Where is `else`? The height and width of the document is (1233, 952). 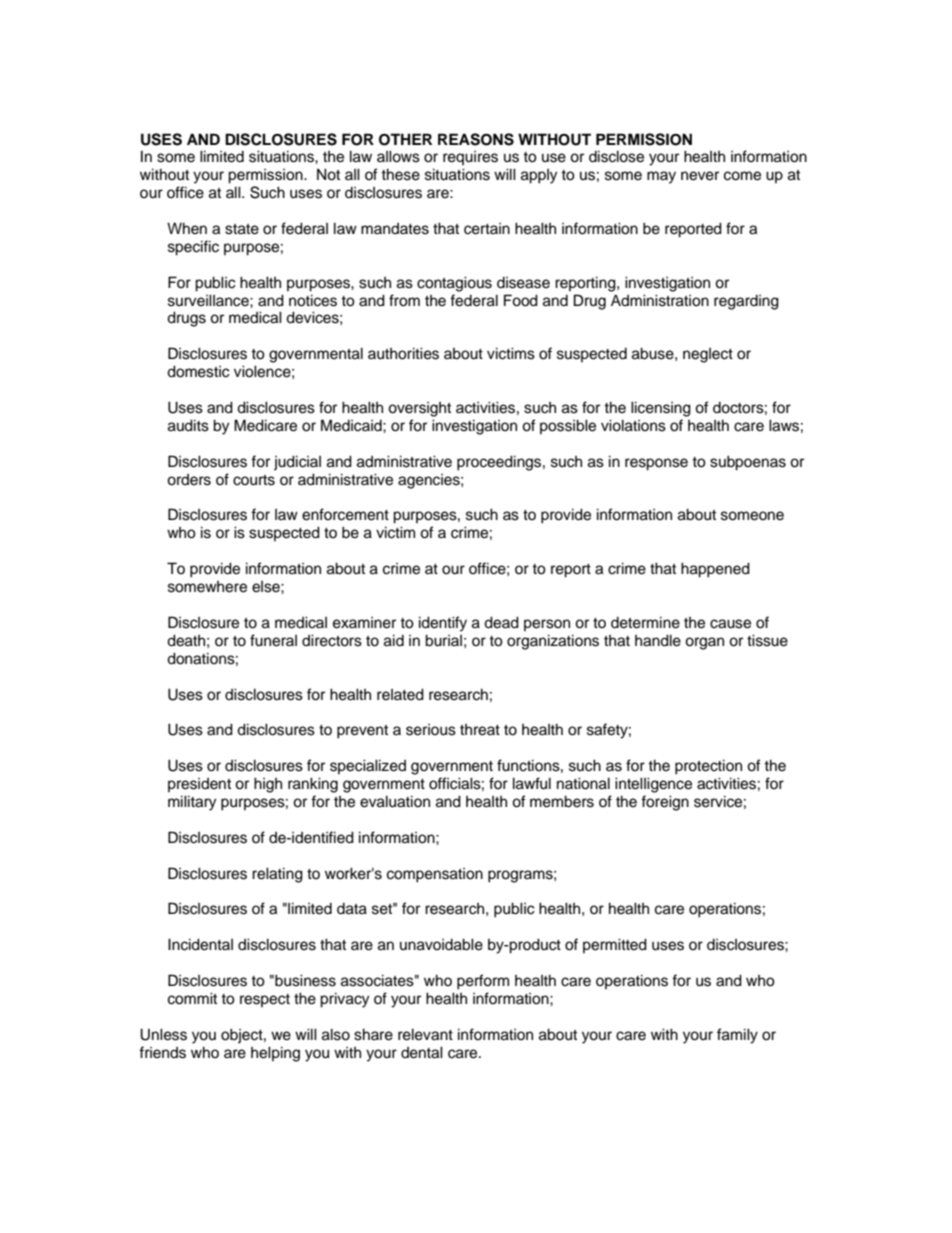
else is located at coordinates (267, 587).
